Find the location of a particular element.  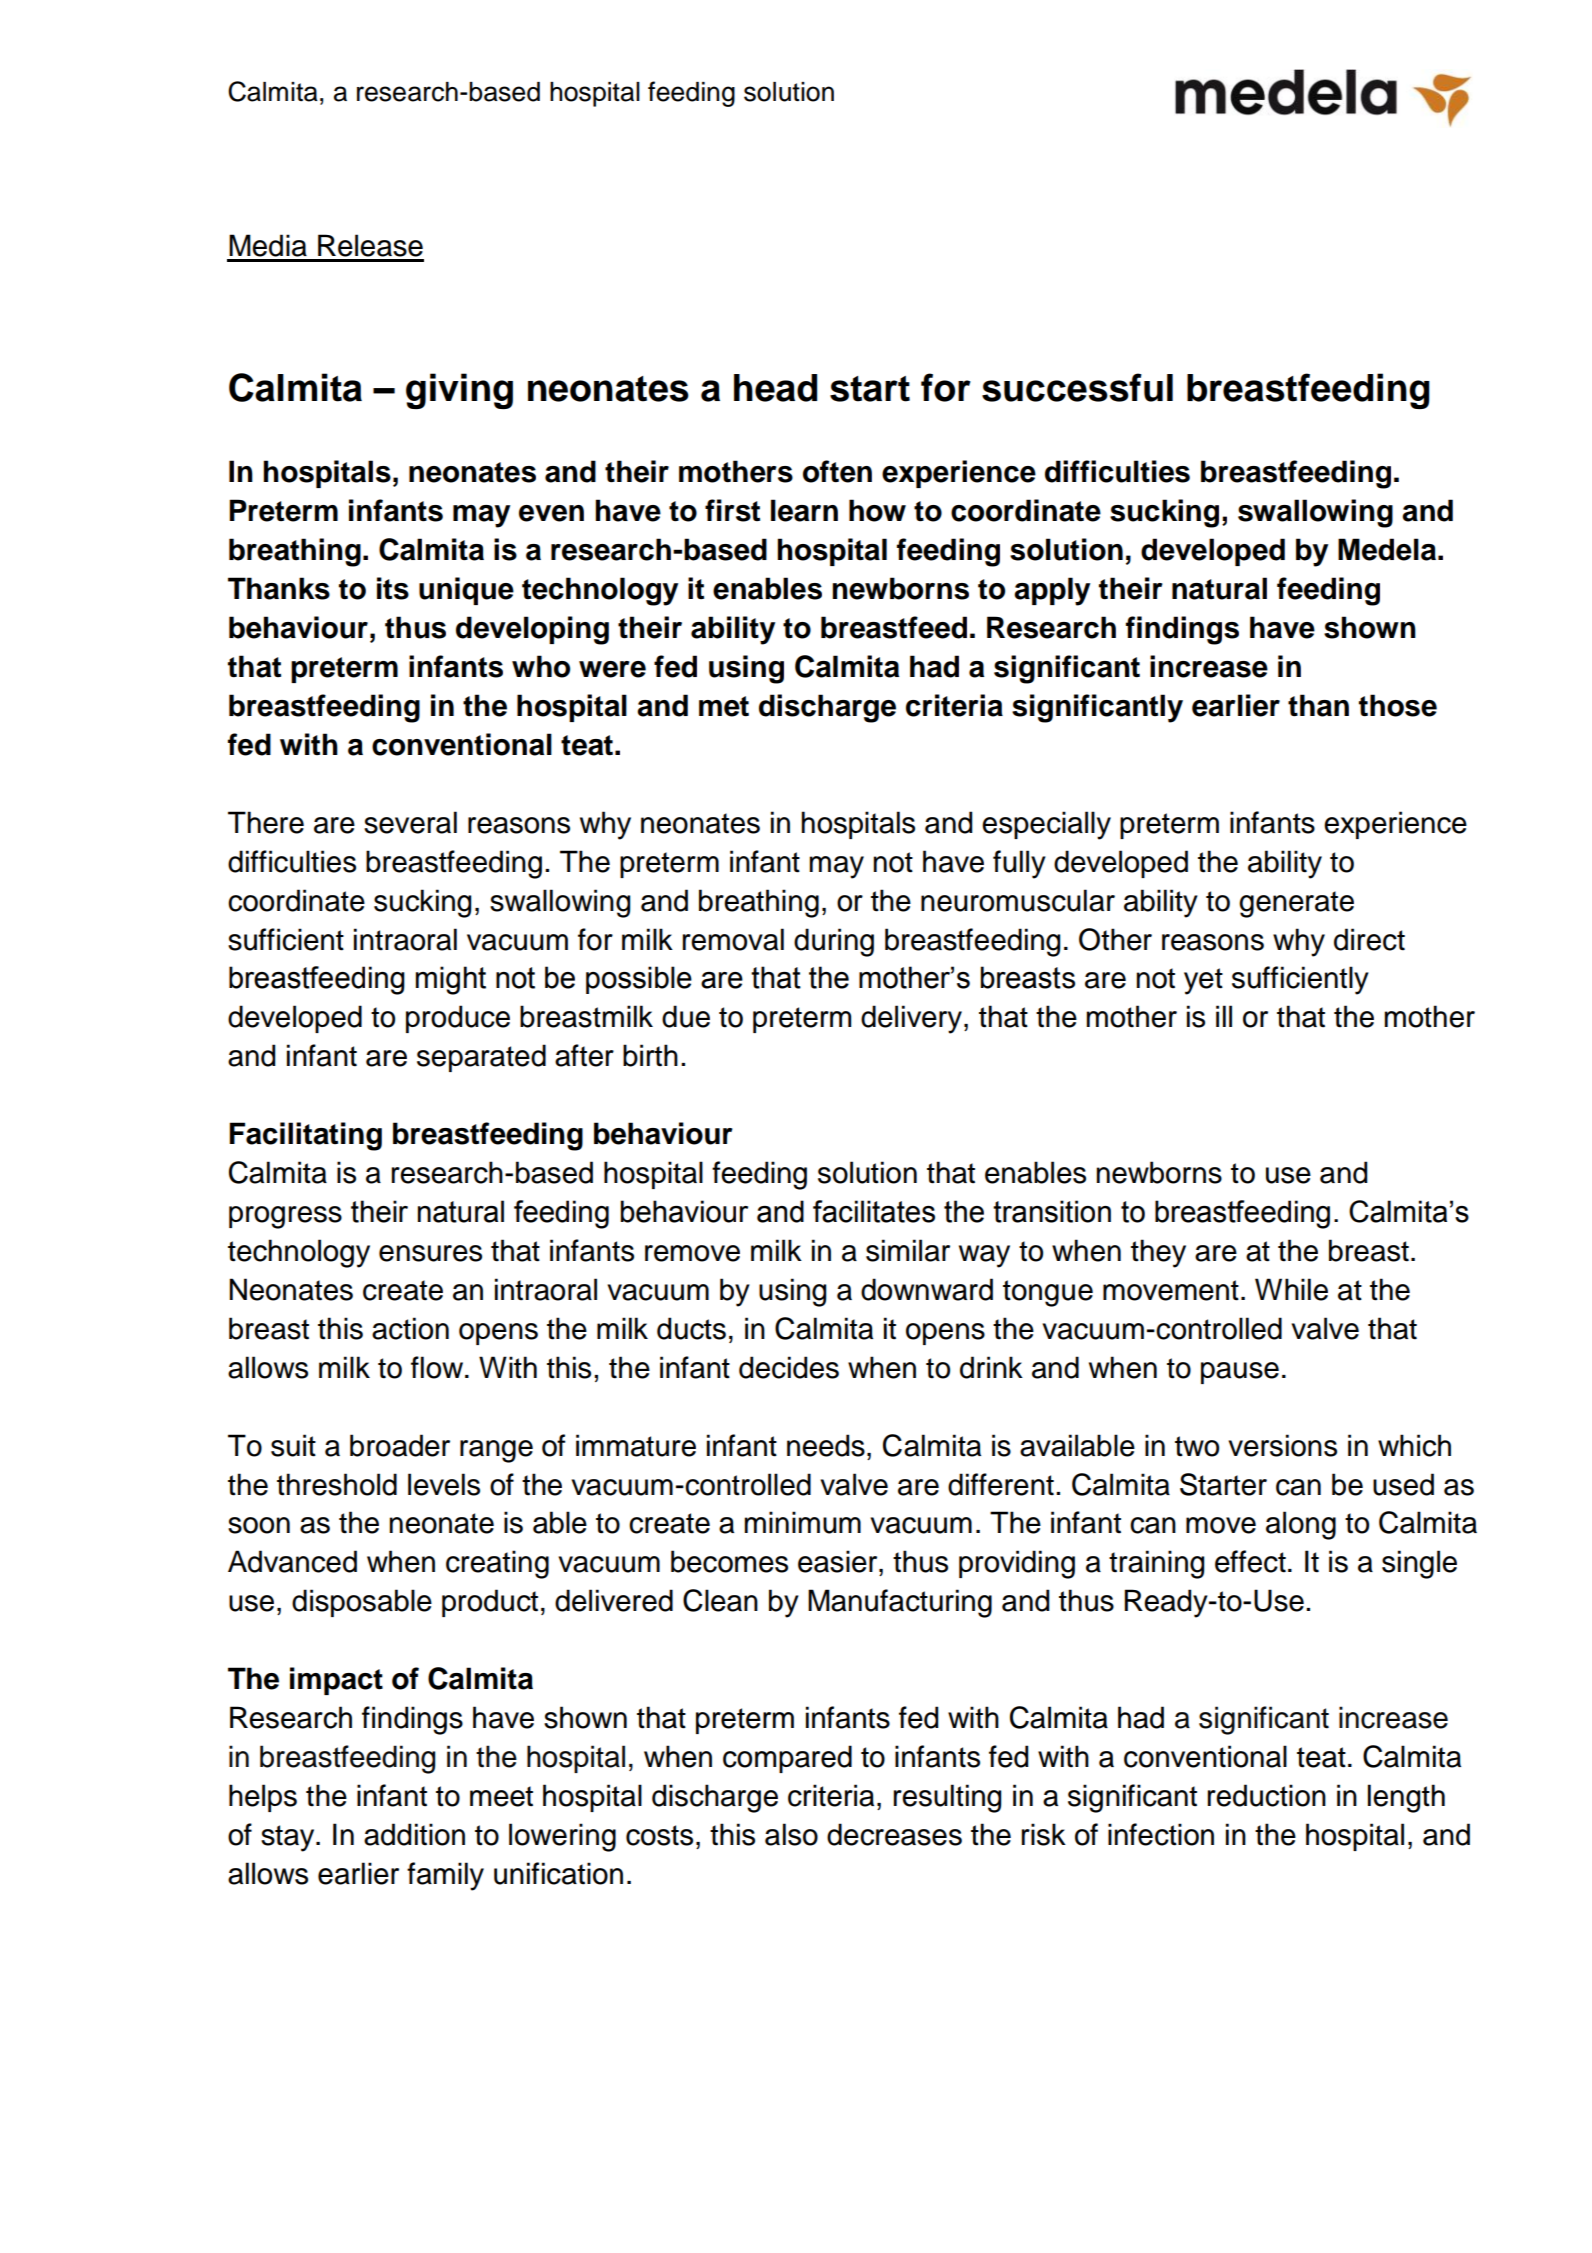

reduction is located at coordinates (1267, 1795).
